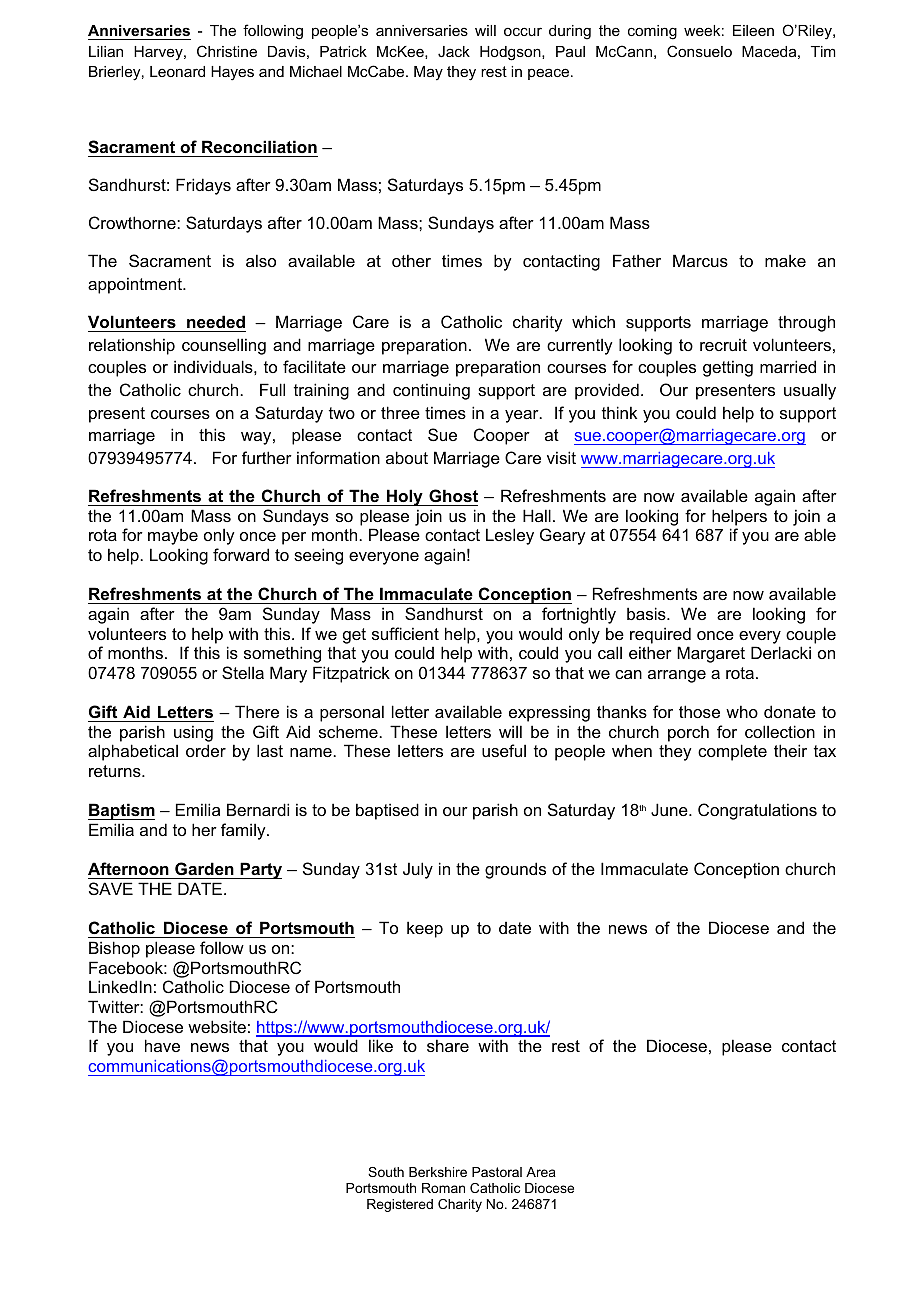 The height and width of the screenshot is (1307, 924). What do you see at coordinates (267, 457) in the screenshot?
I see `further` at bounding box center [267, 457].
